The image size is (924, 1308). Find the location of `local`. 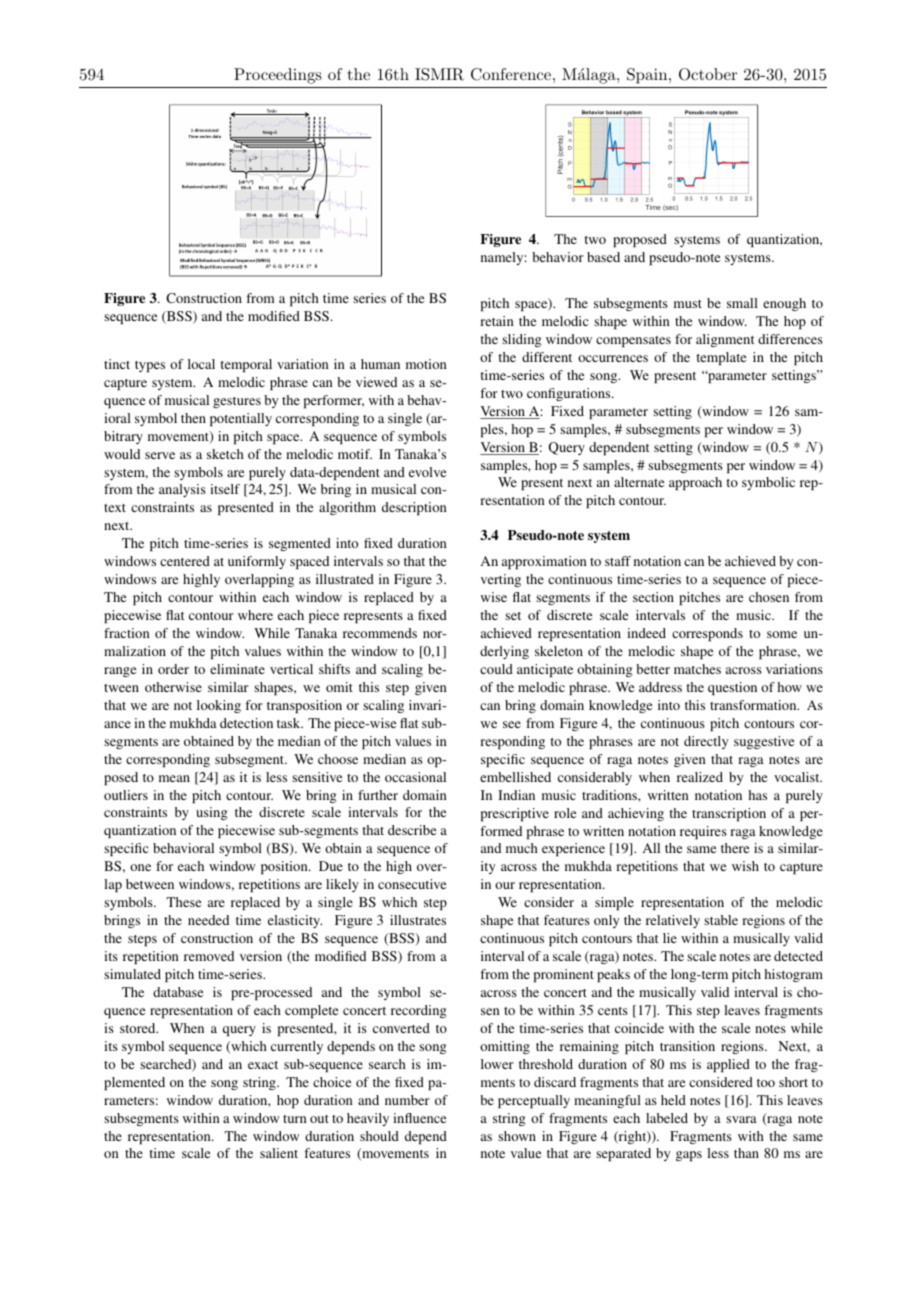

local is located at coordinates (201, 364).
